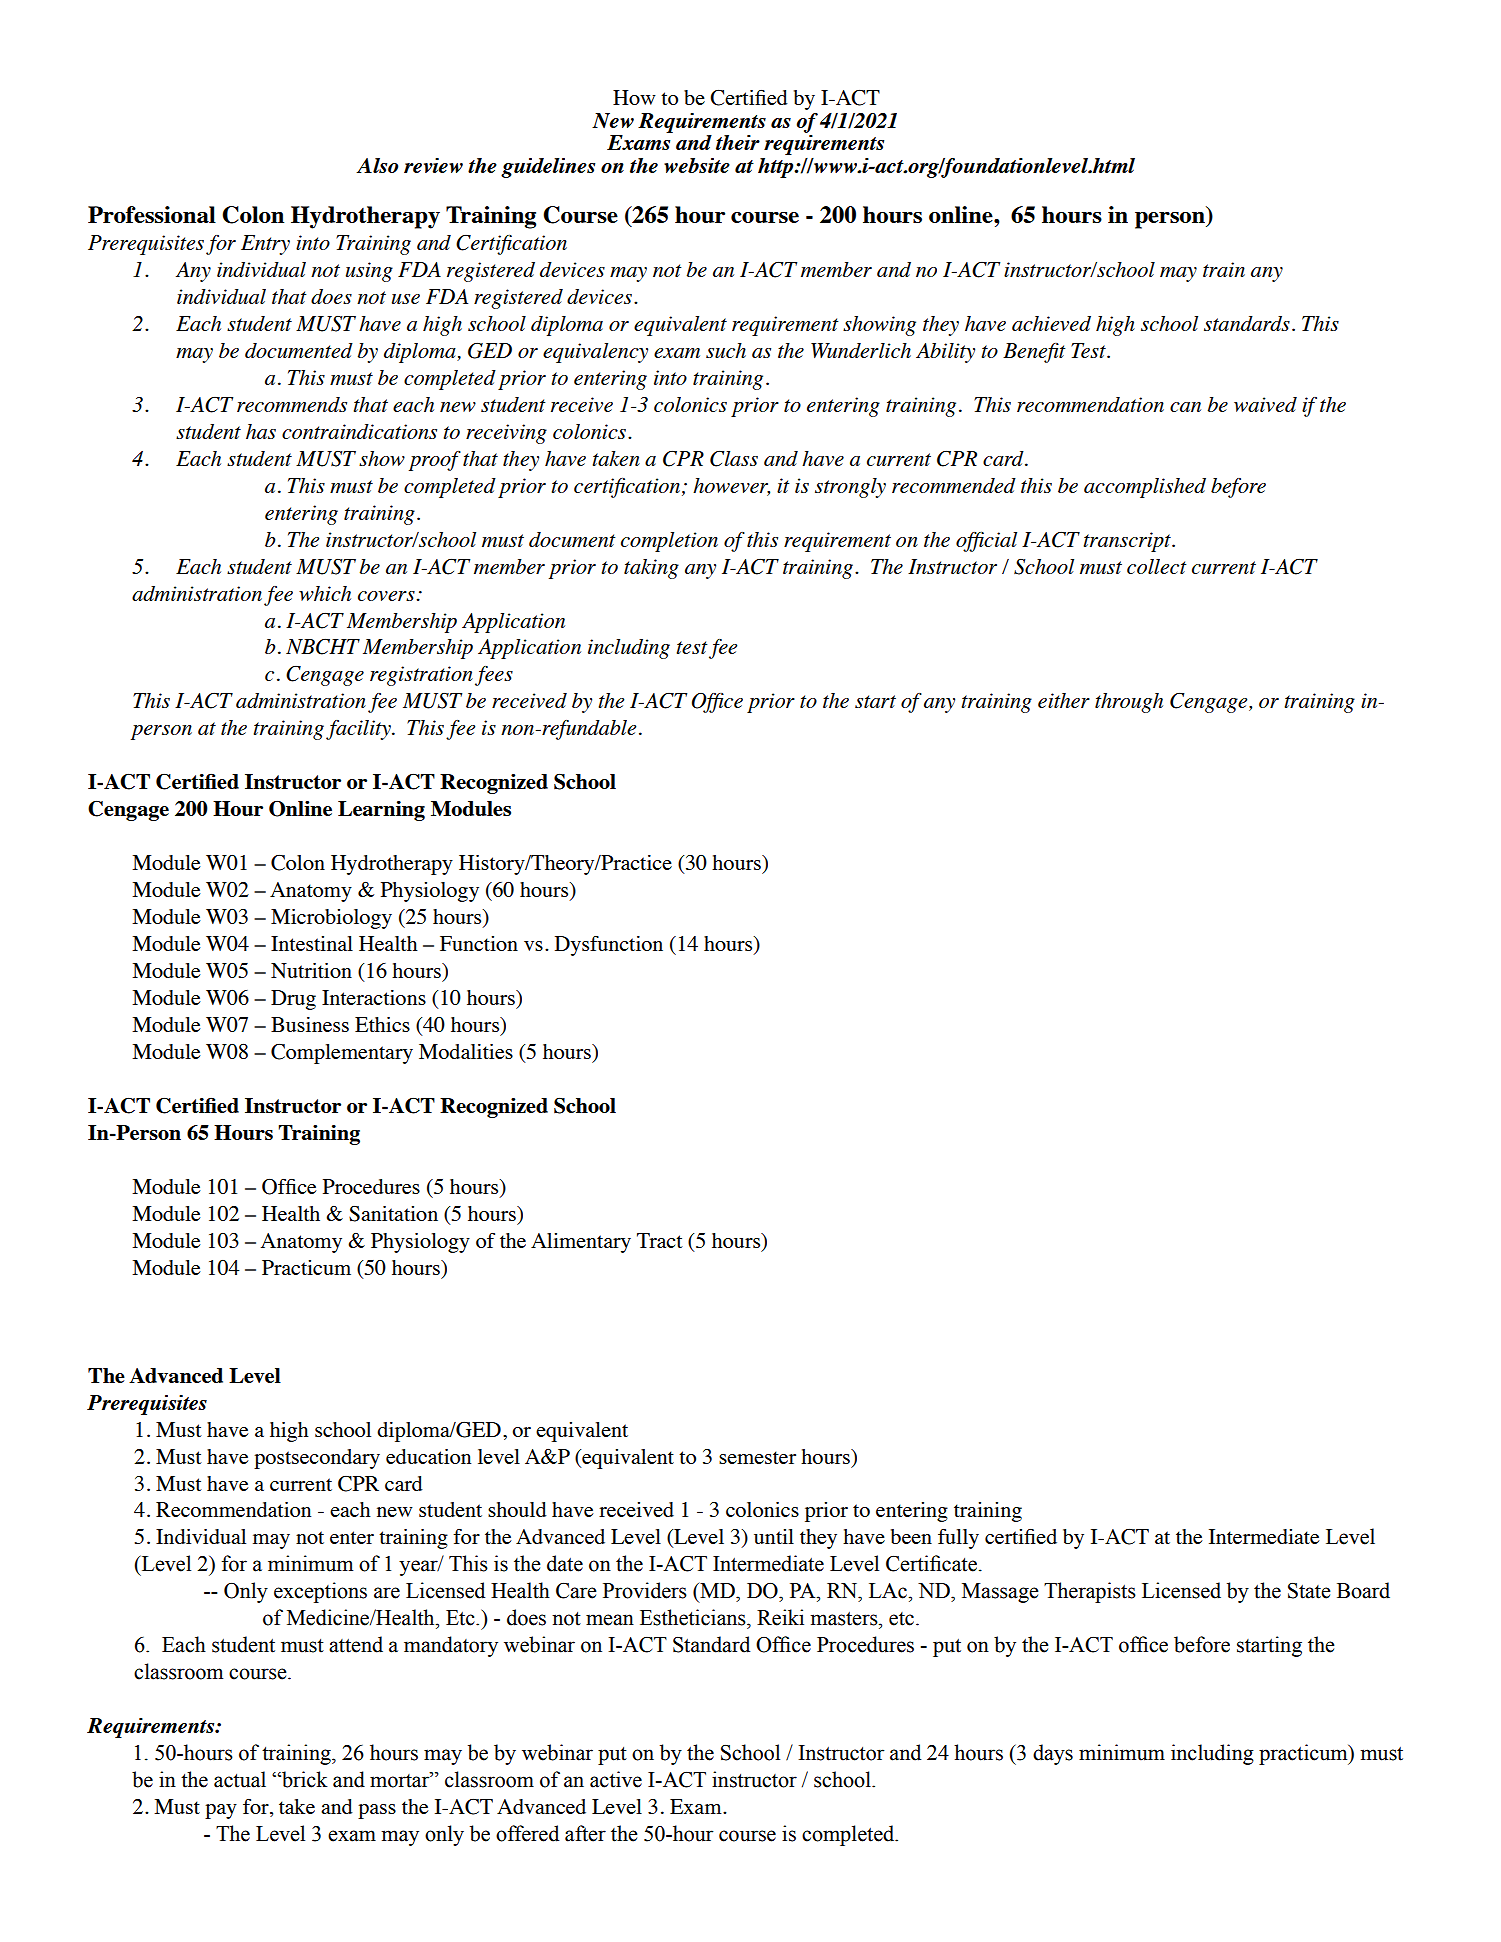 Image resolution: width=1501 pixels, height=1942 pixels. What do you see at coordinates (1051, 323) in the page?
I see `achieved` at bounding box center [1051, 323].
